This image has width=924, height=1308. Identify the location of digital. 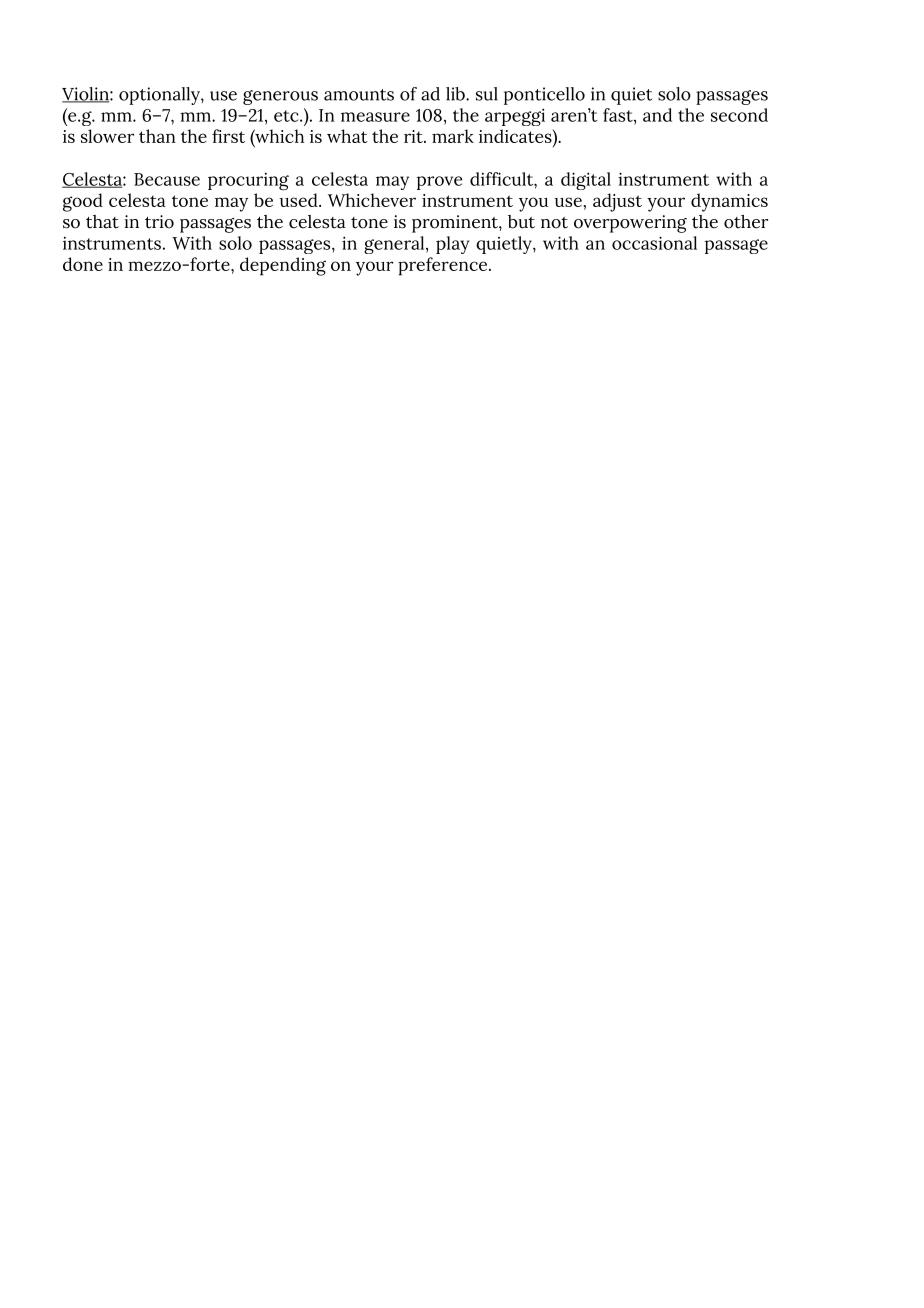
(586, 181).
